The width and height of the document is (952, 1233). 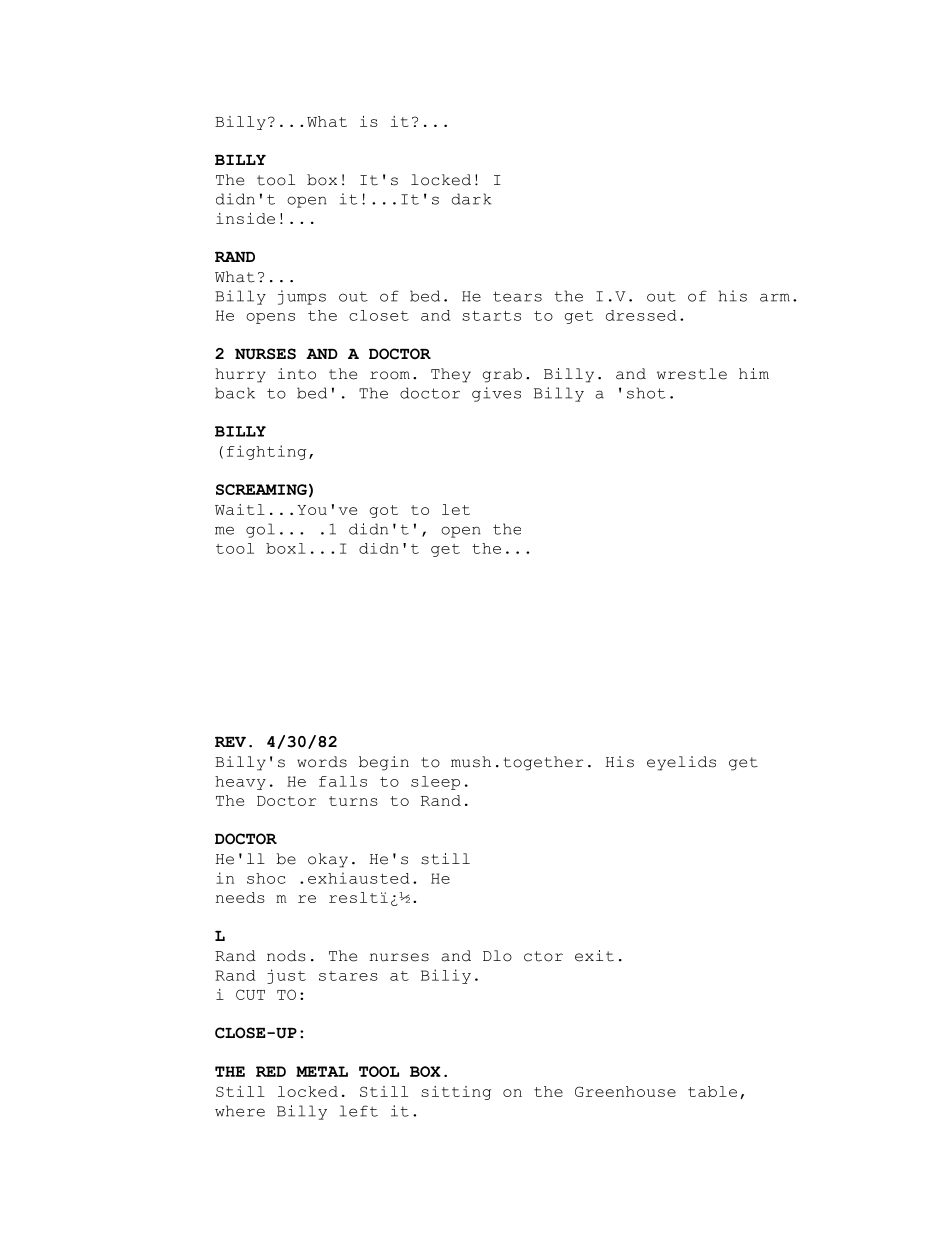 I want to click on arm, so click(x=775, y=297).
